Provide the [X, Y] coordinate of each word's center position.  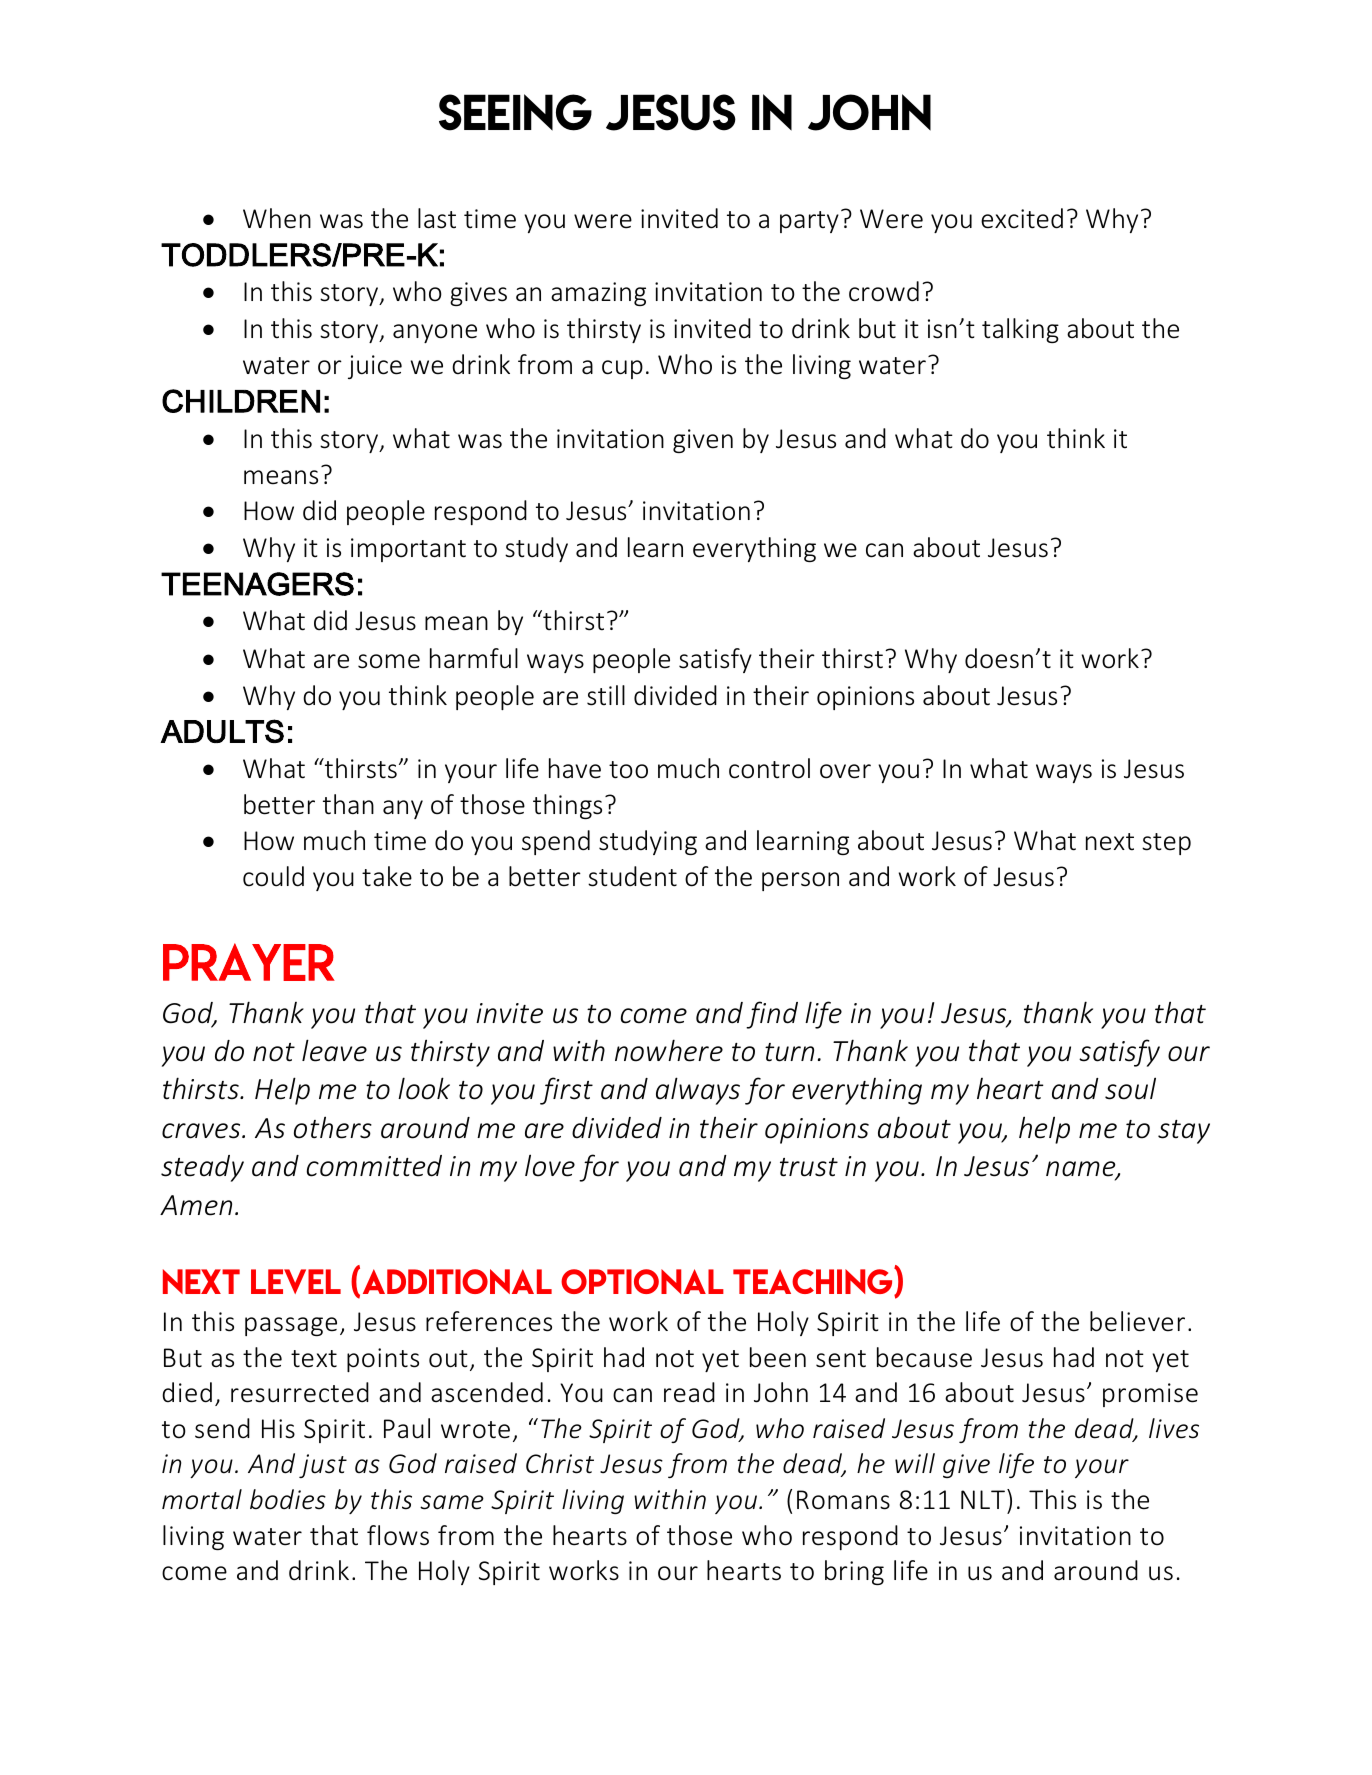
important [408, 550]
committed [374, 1166]
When [277, 218]
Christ [560, 1463]
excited [1022, 218]
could [273, 876]
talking [1020, 330]
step [1166, 844]
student [632, 876]
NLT [983, 1499]
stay [1184, 1132]
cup [622, 369]
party [809, 222]
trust [809, 1167]
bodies [288, 1499]
